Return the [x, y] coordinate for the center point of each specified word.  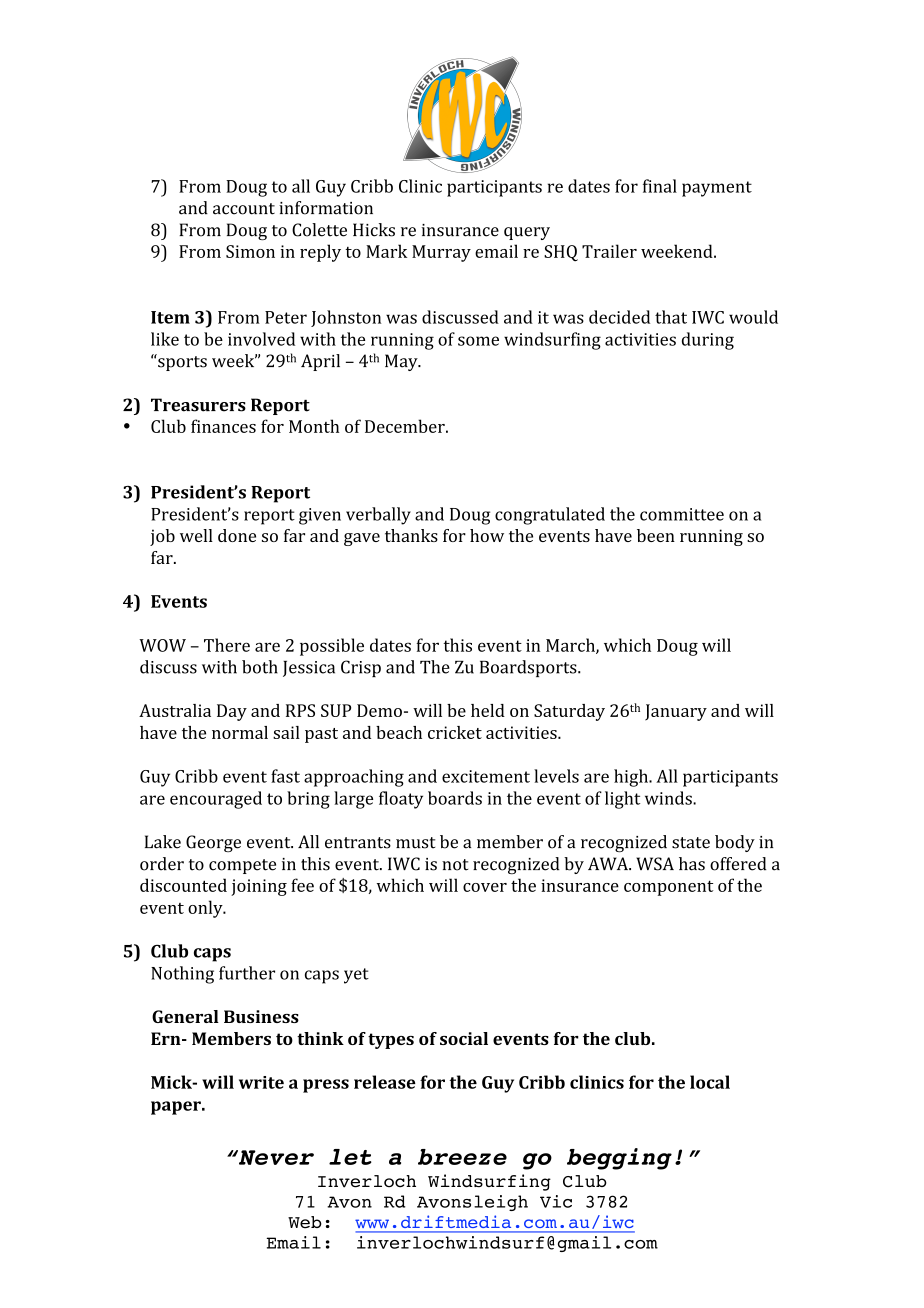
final [660, 186]
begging [619, 1159]
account [244, 209]
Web [305, 1222]
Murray [441, 253]
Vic [556, 1201]
